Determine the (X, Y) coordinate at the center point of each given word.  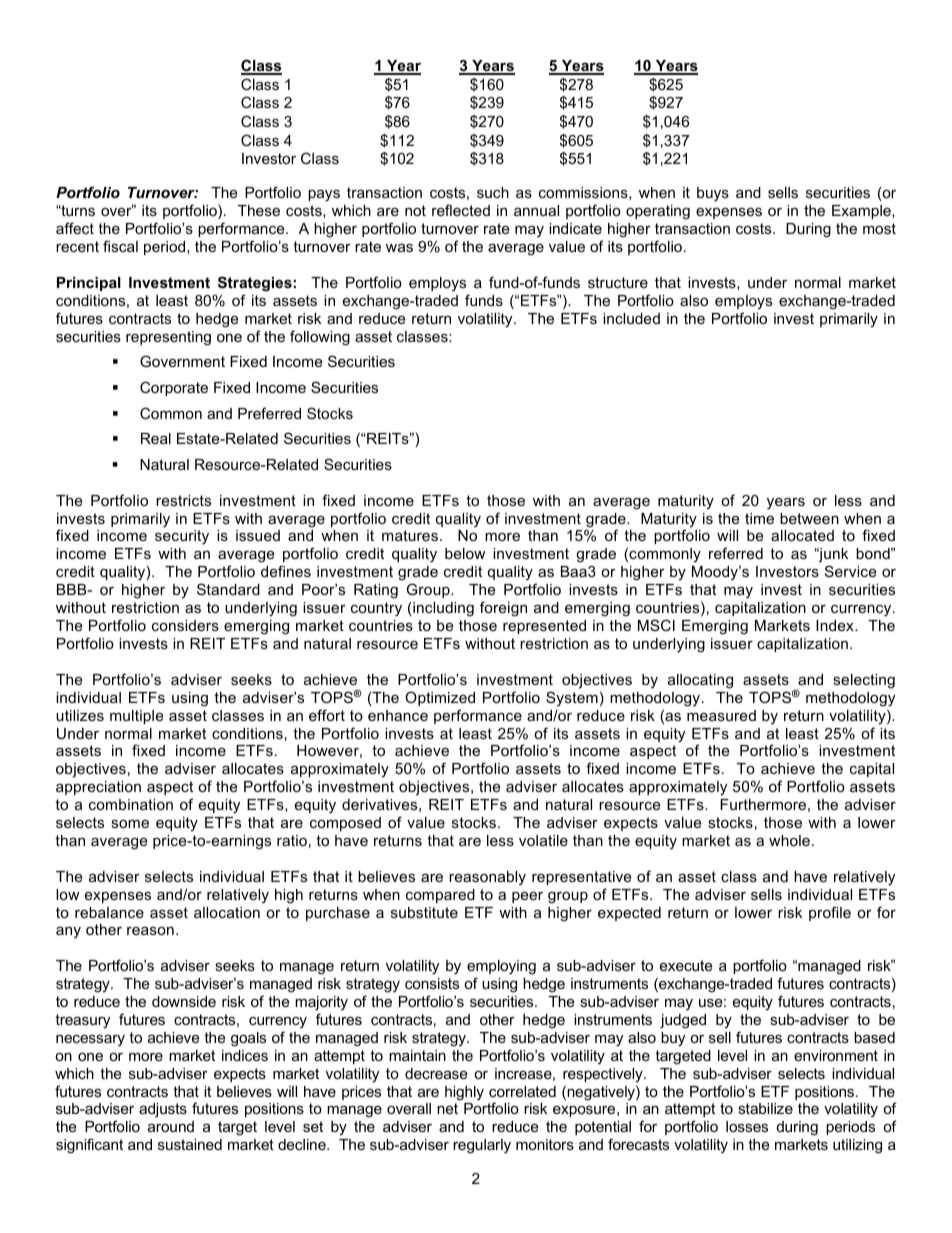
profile (830, 913)
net (447, 1108)
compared (440, 896)
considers (185, 625)
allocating (700, 681)
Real (156, 438)
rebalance (109, 912)
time (759, 518)
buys (713, 194)
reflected (461, 210)
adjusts (163, 1110)
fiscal (120, 246)
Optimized (440, 698)
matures (411, 535)
